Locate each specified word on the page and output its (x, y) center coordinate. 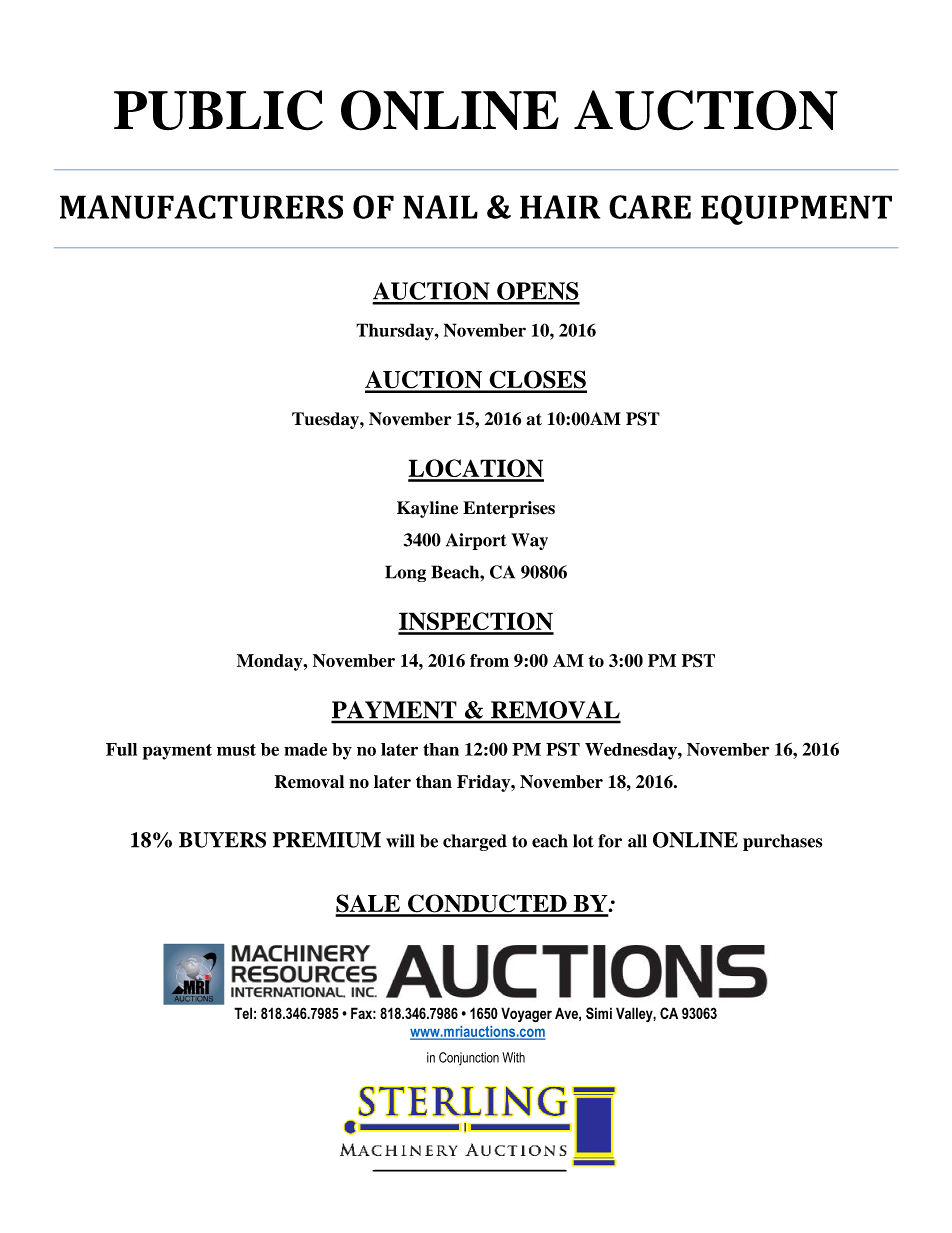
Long (405, 573)
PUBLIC (218, 110)
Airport (476, 541)
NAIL (440, 207)
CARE (650, 207)
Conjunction (469, 1058)
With (513, 1057)
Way (529, 541)
